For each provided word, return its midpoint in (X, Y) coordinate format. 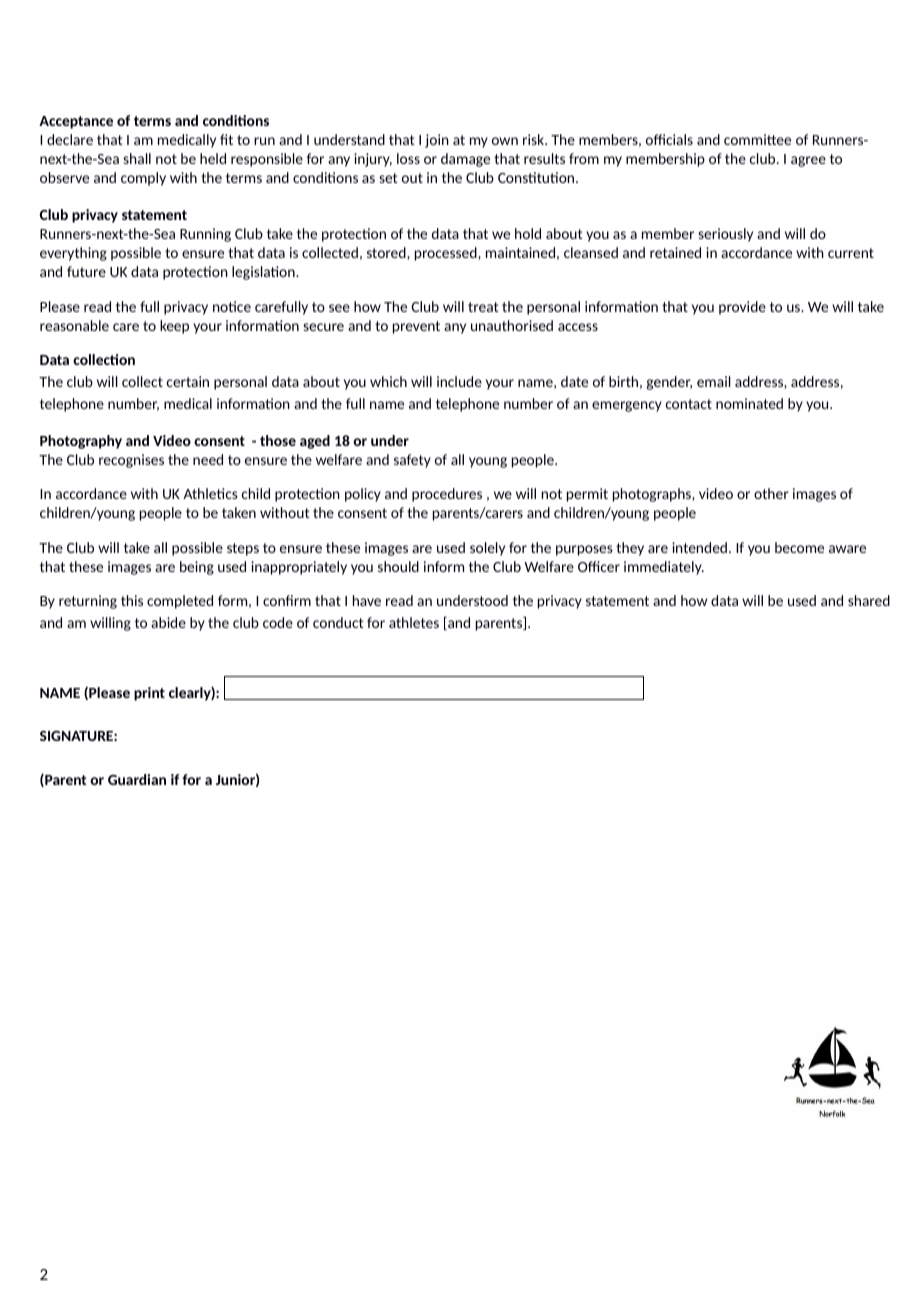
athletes (414, 622)
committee (757, 139)
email (714, 381)
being (197, 568)
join (437, 141)
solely (487, 549)
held (213, 158)
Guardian (137, 779)
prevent (416, 327)
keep (174, 327)
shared (869, 600)
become (799, 547)
